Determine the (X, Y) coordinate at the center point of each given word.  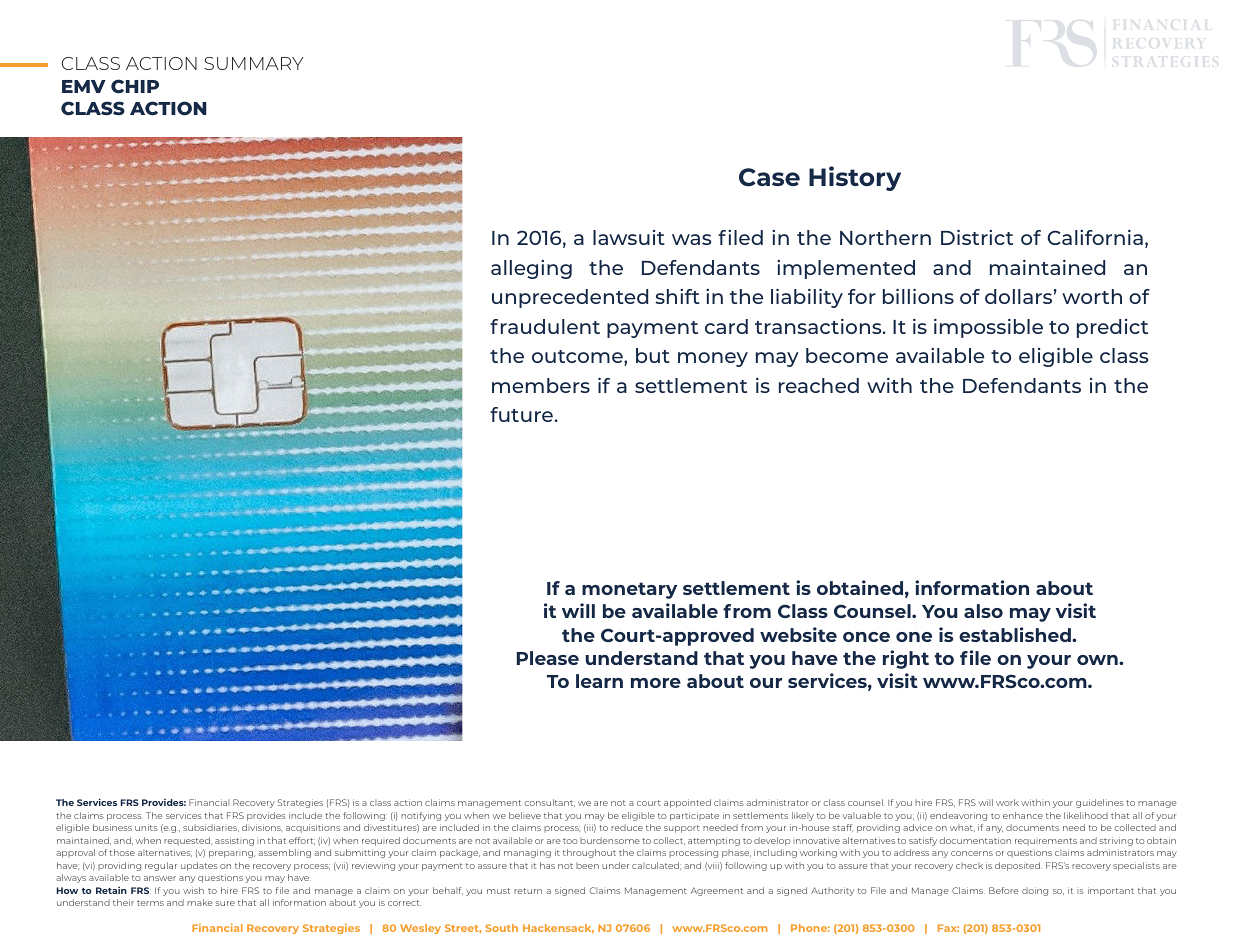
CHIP (135, 86)
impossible (988, 328)
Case (769, 177)
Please (548, 658)
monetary (629, 590)
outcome (578, 358)
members (541, 385)
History (855, 178)
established (1016, 634)
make (200, 902)
